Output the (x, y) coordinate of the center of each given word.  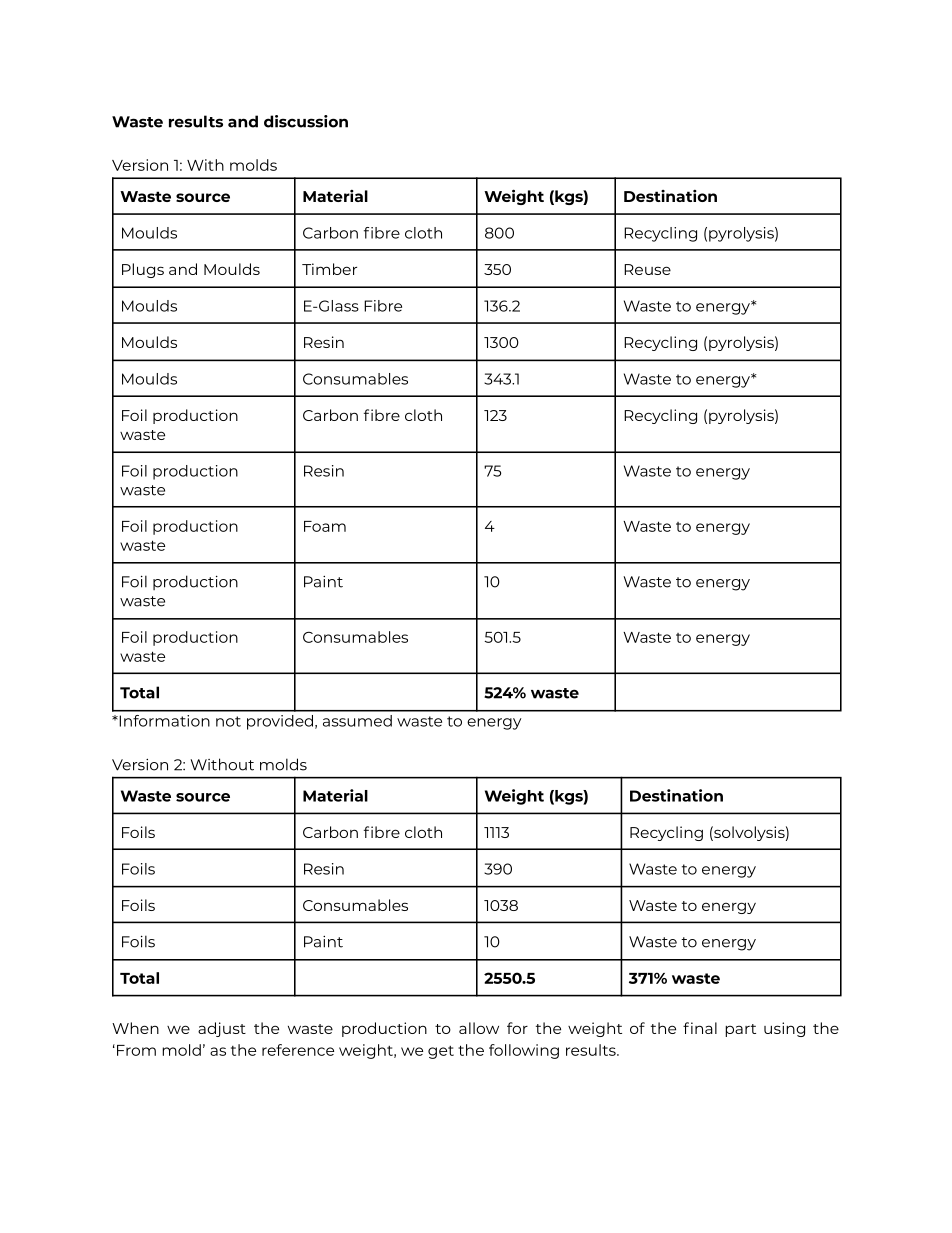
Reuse (647, 269)
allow (479, 1028)
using (784, 1029)
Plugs (143, 270)
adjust (222, 1029)
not (228, 721)
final (700, 1028)
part (740, 1030)
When (135, 1028)
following (524, 1051)
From (136, 1050)
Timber (329, 269)
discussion (306, 121)
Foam (325, 526)
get (441, 1052)
